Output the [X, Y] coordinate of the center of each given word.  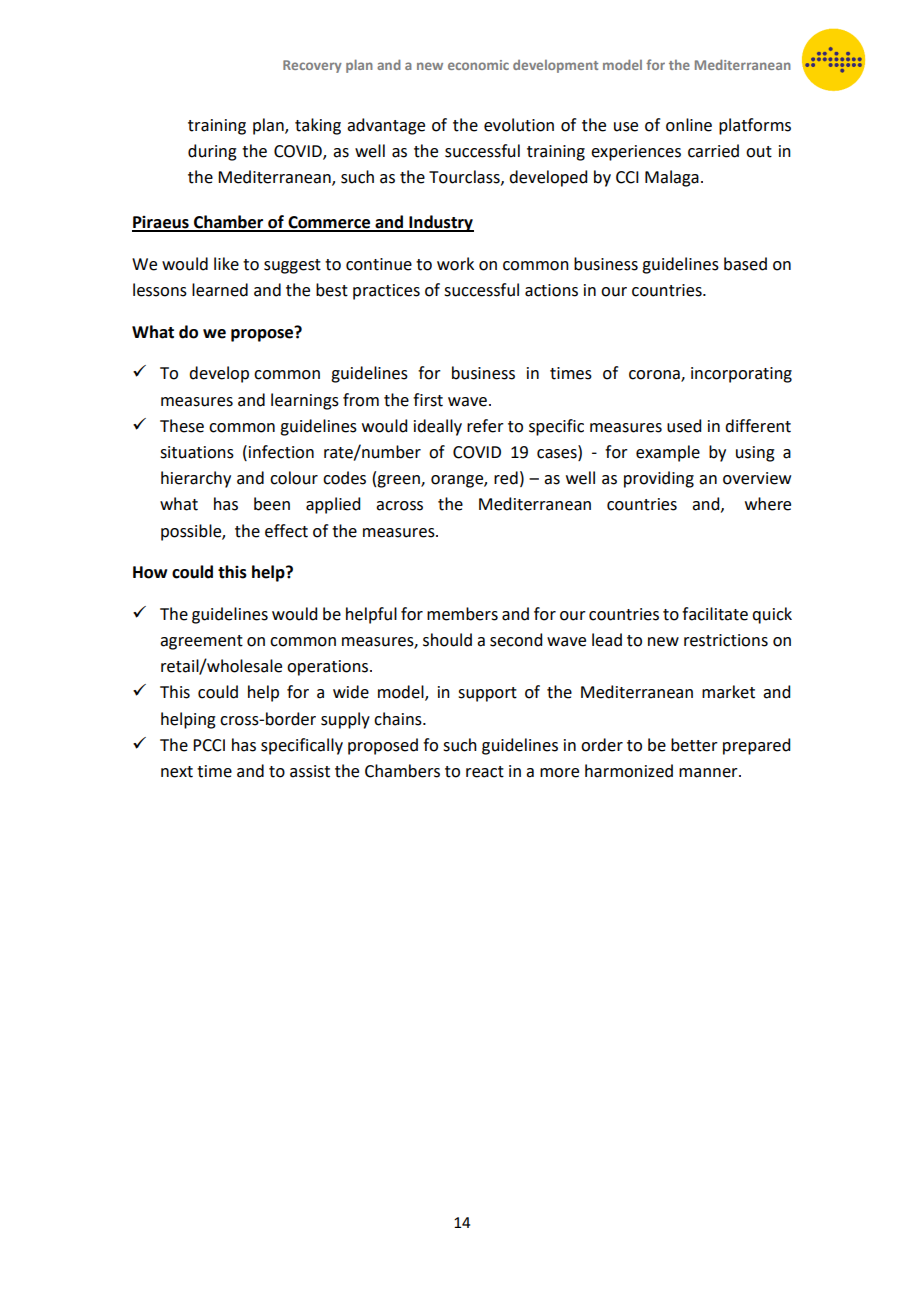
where [768, 504]
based [745, 264]
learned [220, 290]
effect [286, 531]
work [455, 264]
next [177, 772]
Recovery [312, 66]
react [485, 772]
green [399, 481]
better [694, 745]
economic [478, 65]
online [689, 125]
